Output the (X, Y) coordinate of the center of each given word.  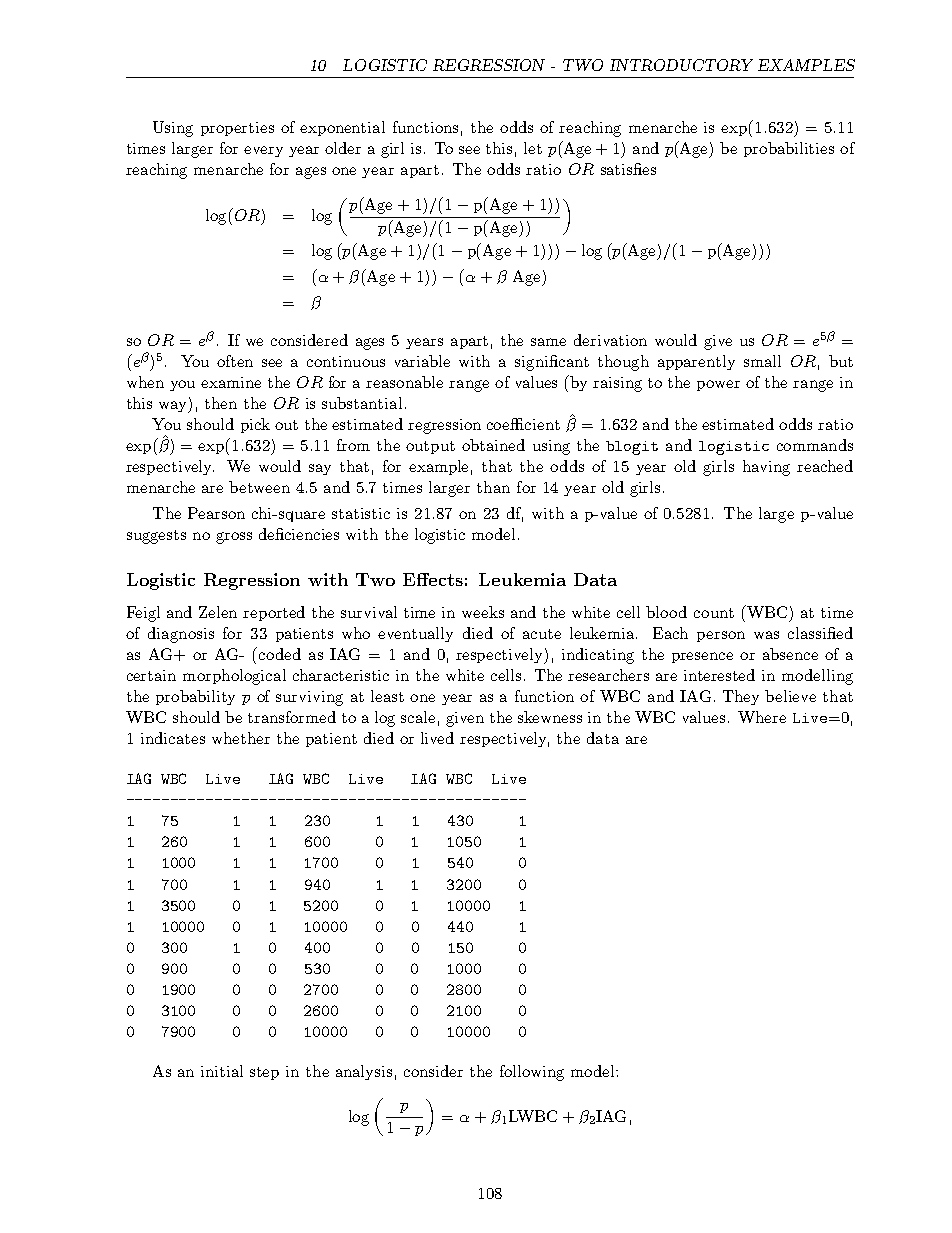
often (235, 361)
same (548, 342)
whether (241, 738)
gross (234, 538)
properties (237, 129)
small (762, 361)
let (533, 148)
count (714, 613)
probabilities (789, 149)
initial (222, 1071)
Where (762, 717)
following (532, 1073)
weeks (483, 612)
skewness (550, 717)
